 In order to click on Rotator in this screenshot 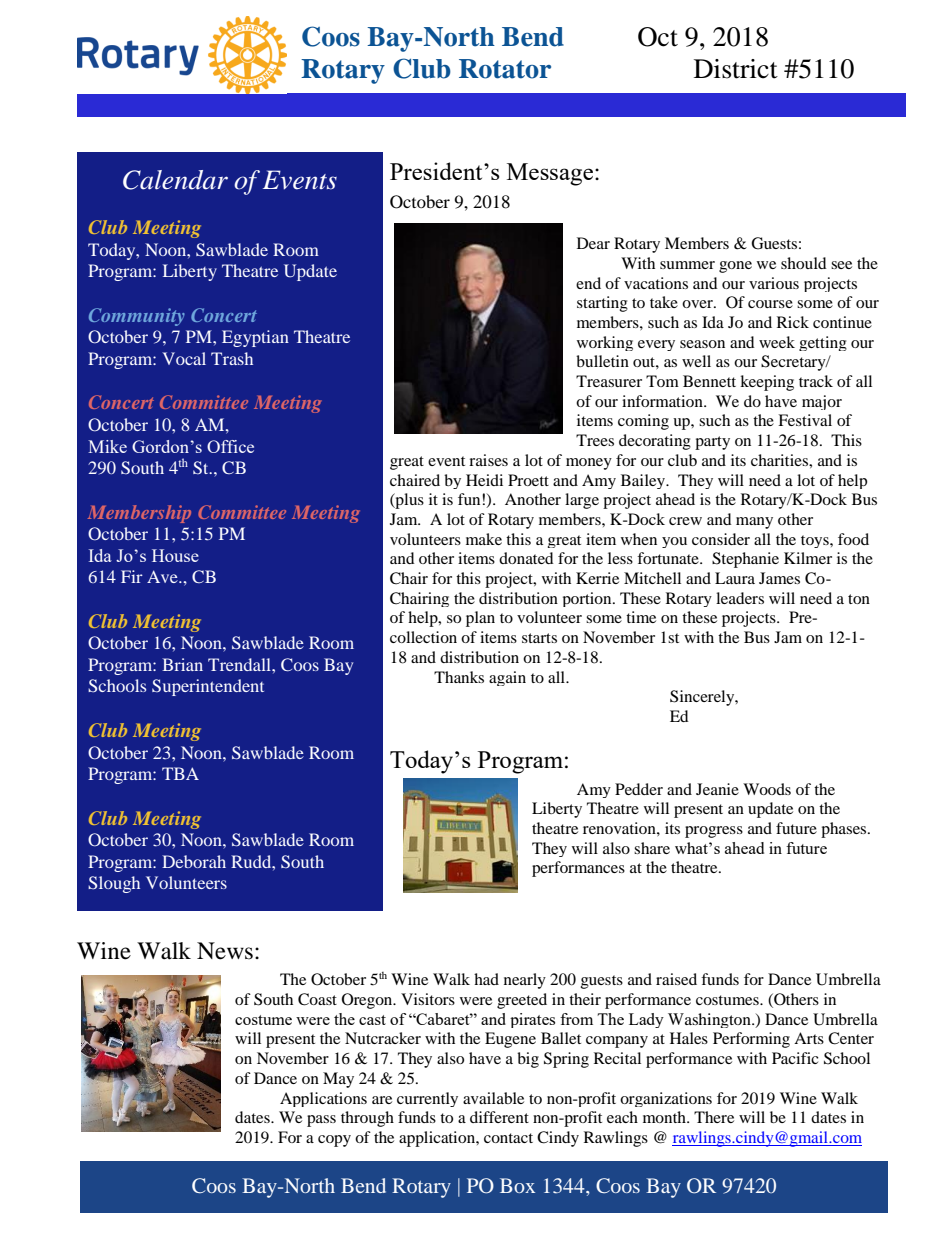, I will do `click(505, 69)`.
